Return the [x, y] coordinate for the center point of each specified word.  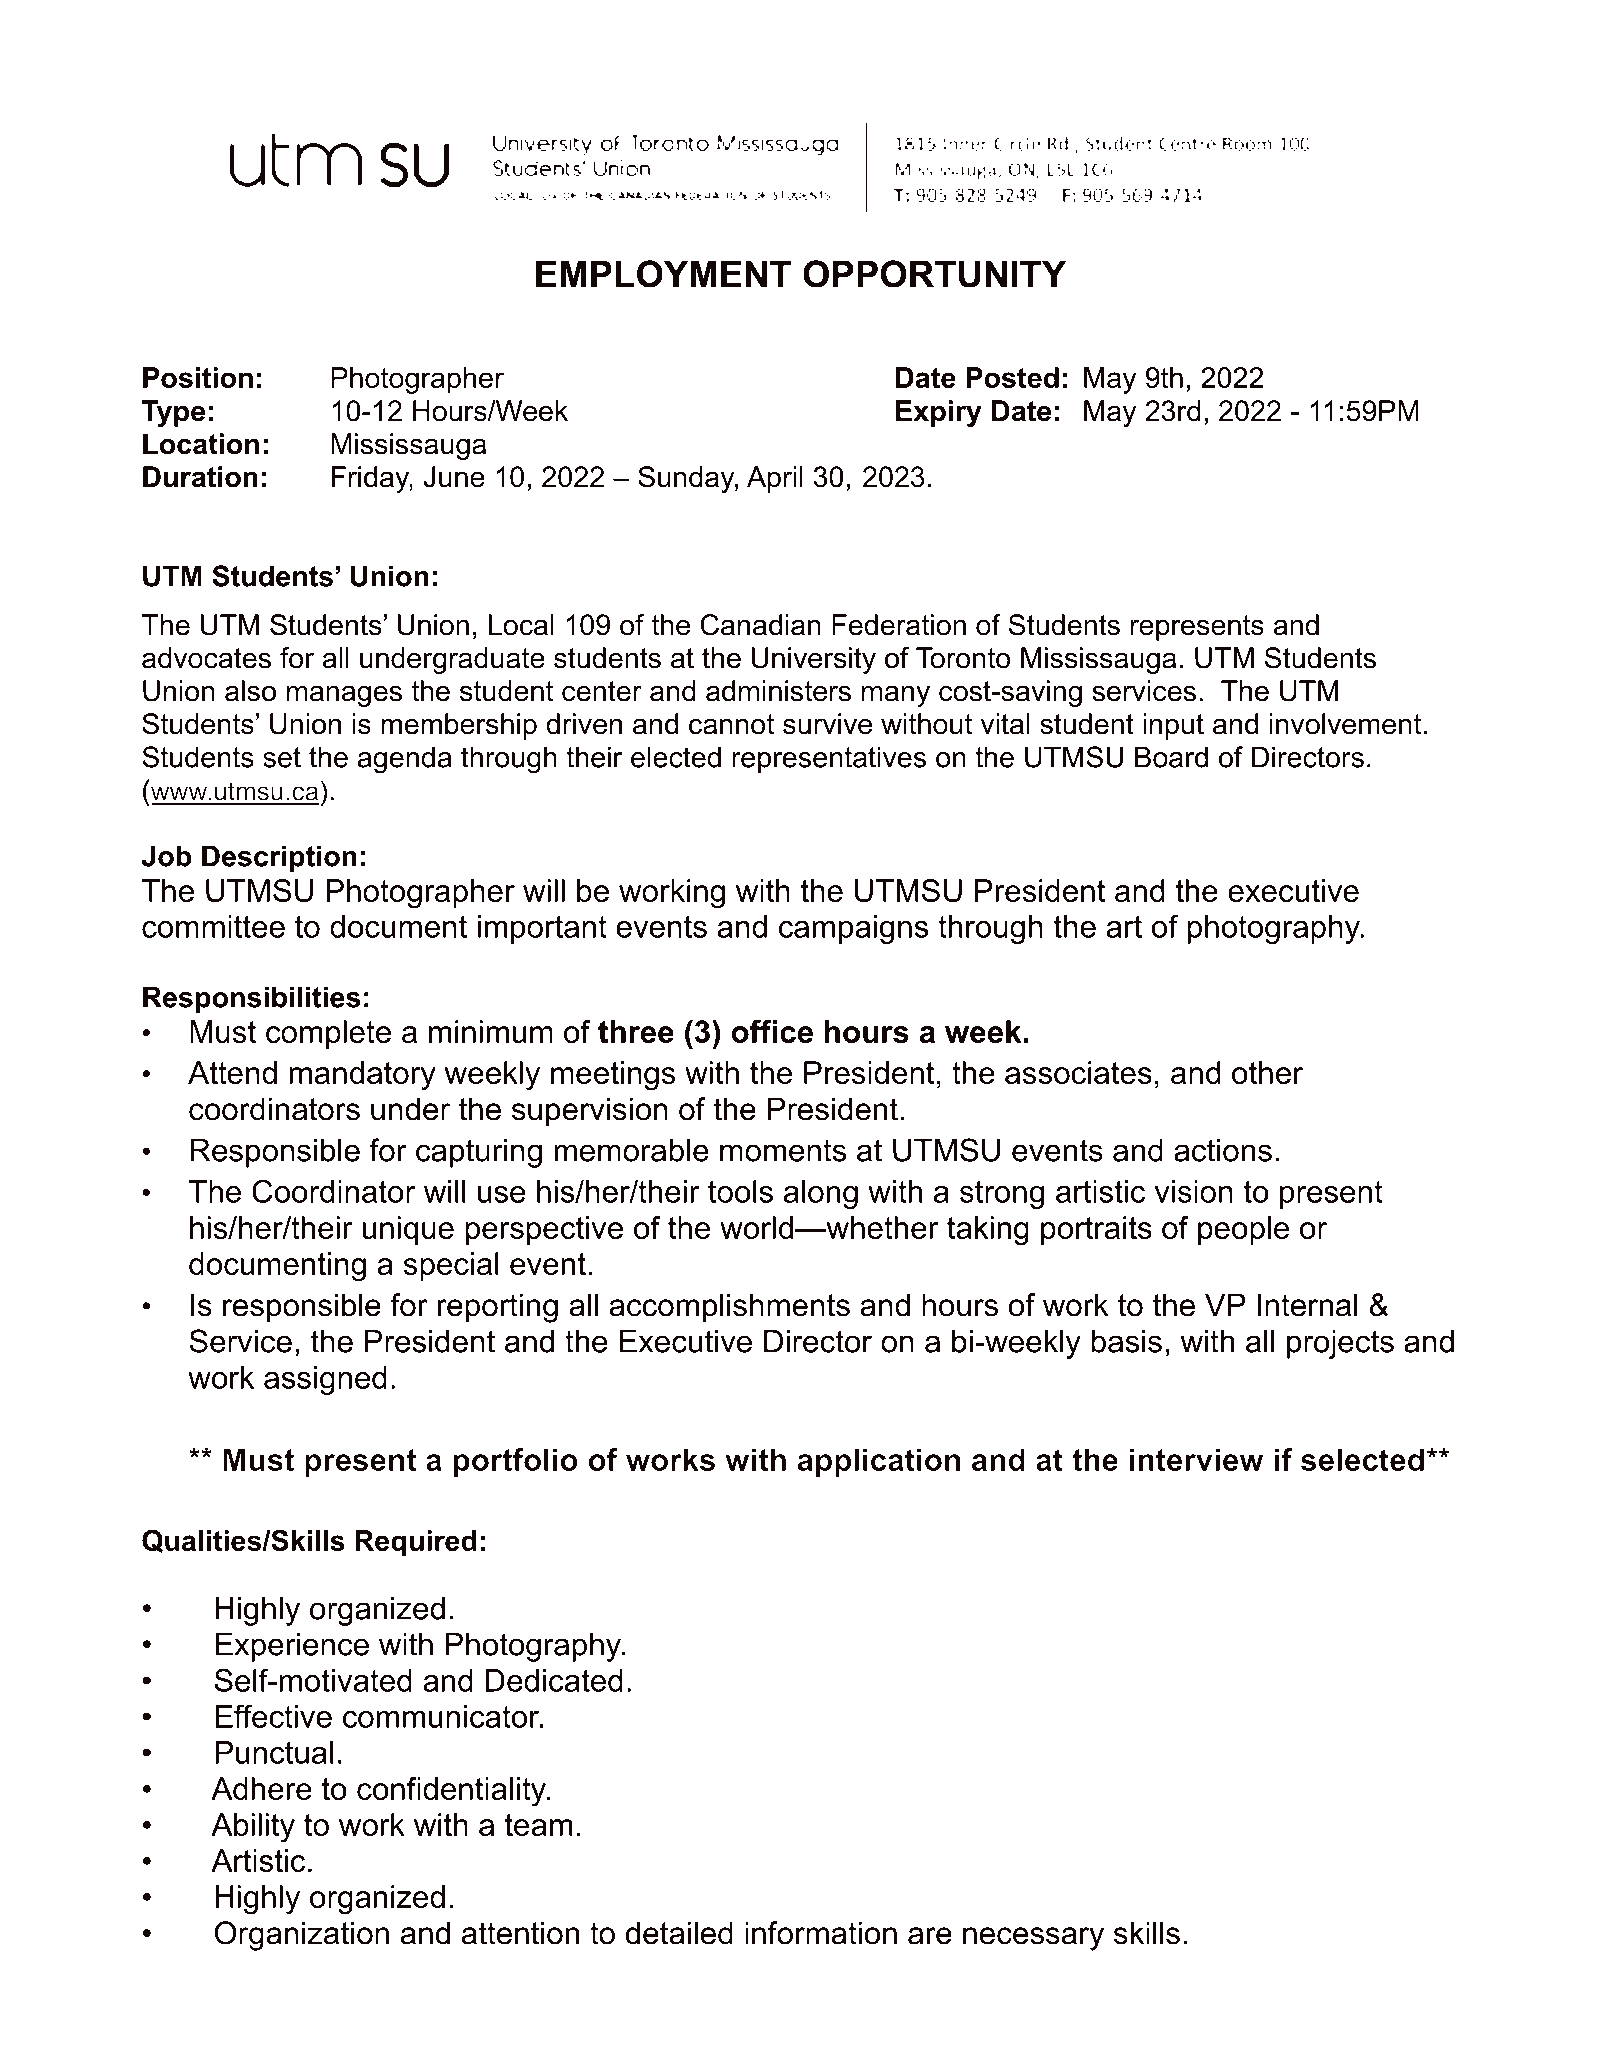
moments [783, 1150]
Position [198, 377]
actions [1223, 1150]
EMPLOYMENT [663, 274]
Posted [1012, 377]
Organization [301, 1936]
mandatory [363, 1076]
